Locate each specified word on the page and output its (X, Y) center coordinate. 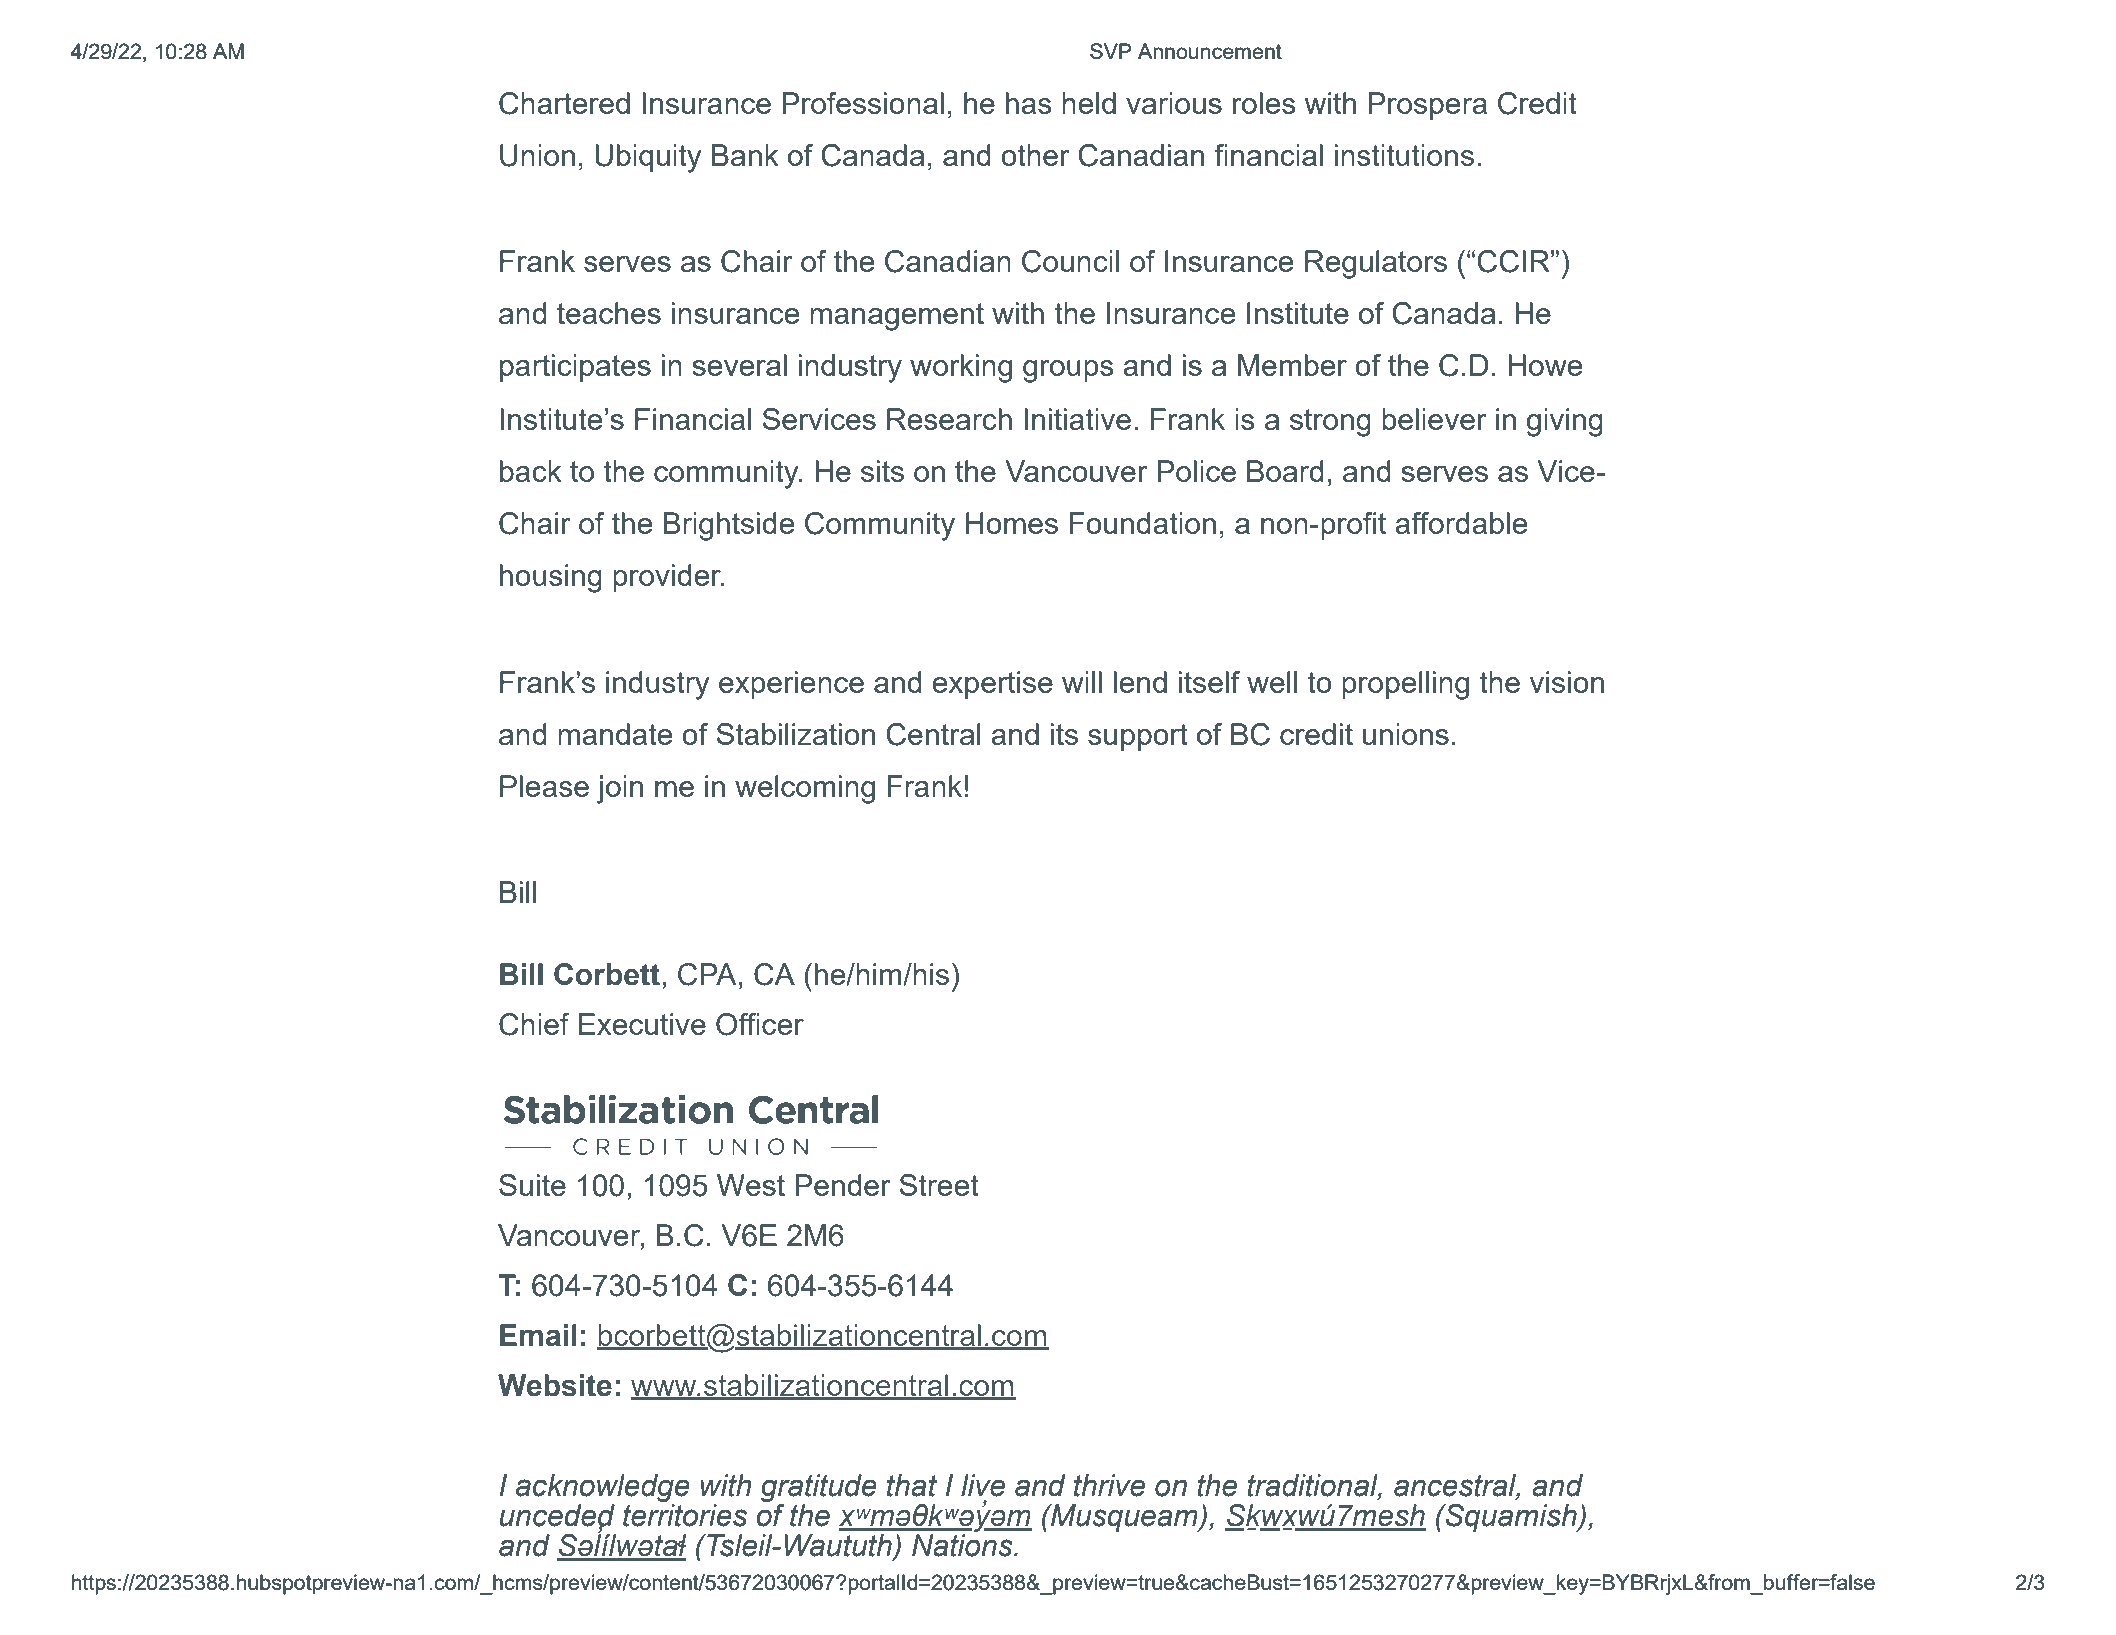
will (1082, 682)
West (751, 1185)
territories (685, 1515)
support (1138, 737)
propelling (1405, 685)
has (1029, 103)
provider (668, 578)
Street (939, 1185)
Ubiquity (648, 158)
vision (1567, 682)
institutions (1404, 155)
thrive (1109, 1485)
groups (1068, 371)
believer (1434, 419)
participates (575, 368)
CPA (707, 974)
